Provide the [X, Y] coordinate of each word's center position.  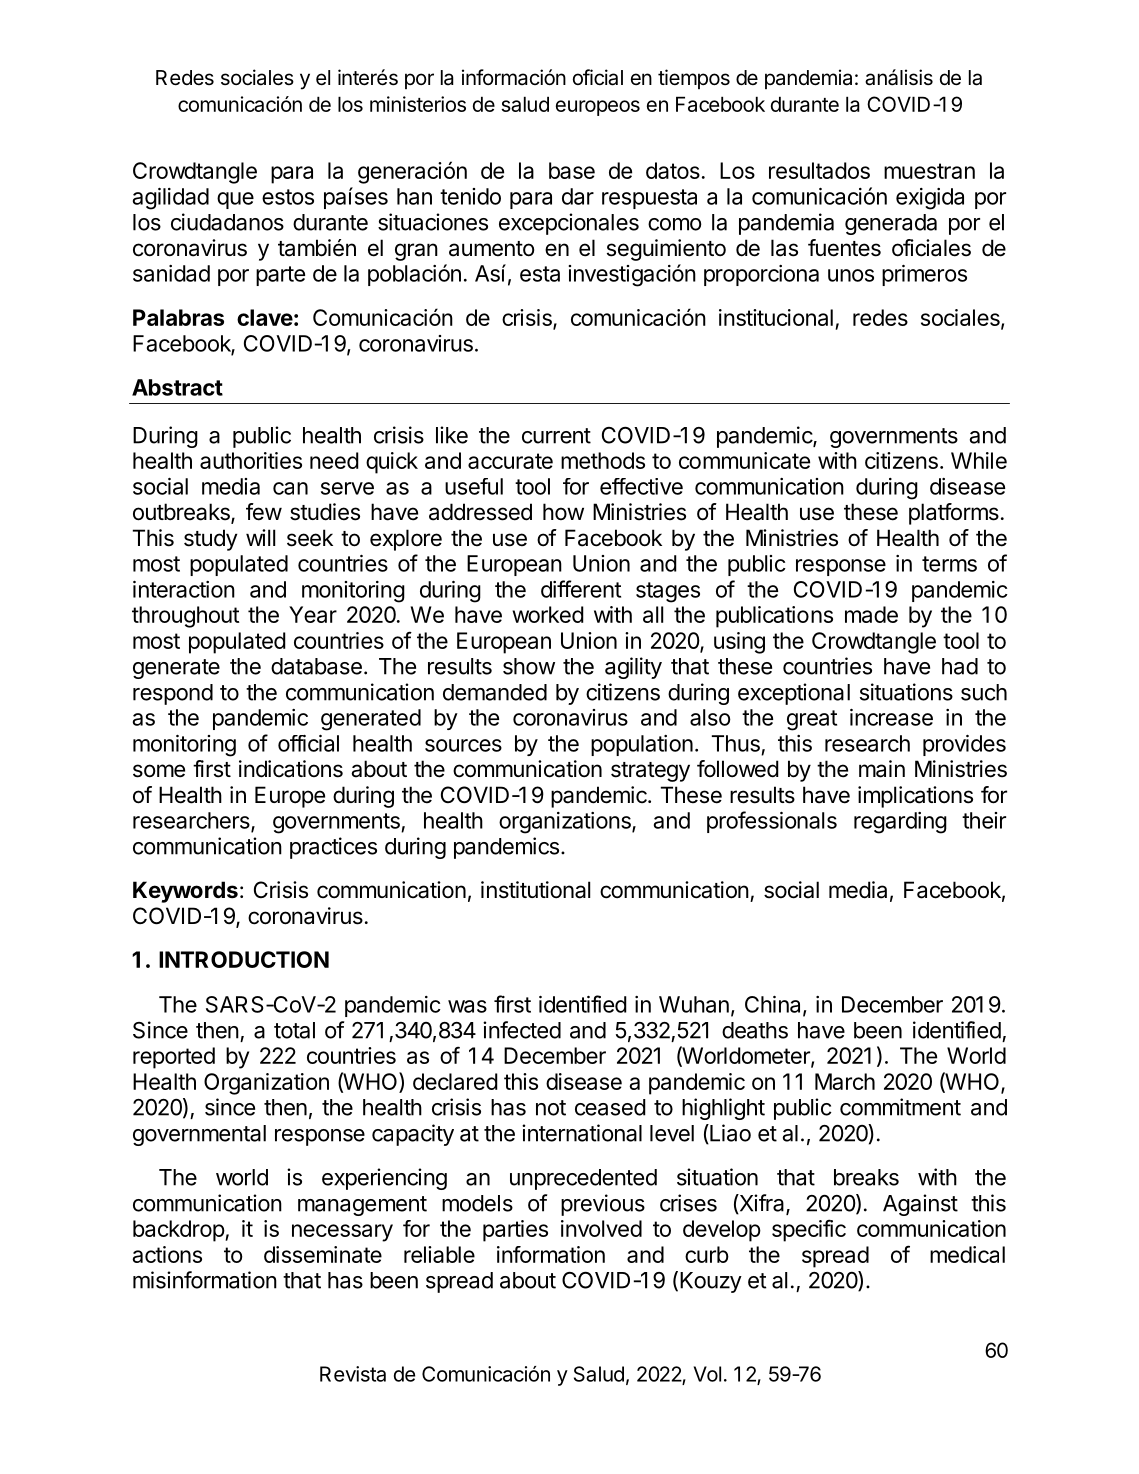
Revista [353, 1374]
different [581, 589]
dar [578, 196]
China [774, 1005]
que [235, 200]
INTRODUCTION [244, 959]
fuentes [844, 248]
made [871, 614]
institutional [535, 890]
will [260, 537]
